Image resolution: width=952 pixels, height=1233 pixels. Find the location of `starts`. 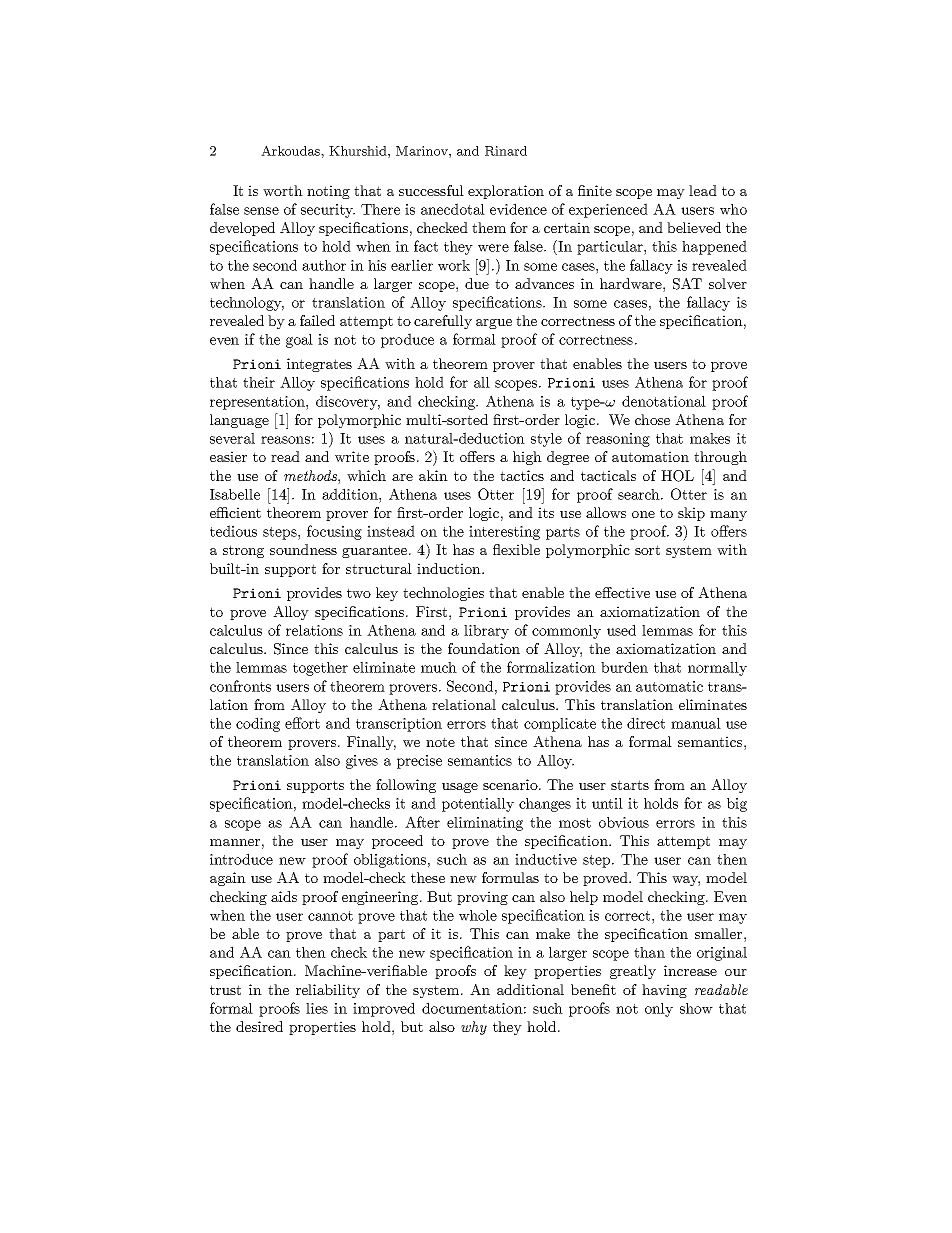

starts is located at coordinates (630, 785).
